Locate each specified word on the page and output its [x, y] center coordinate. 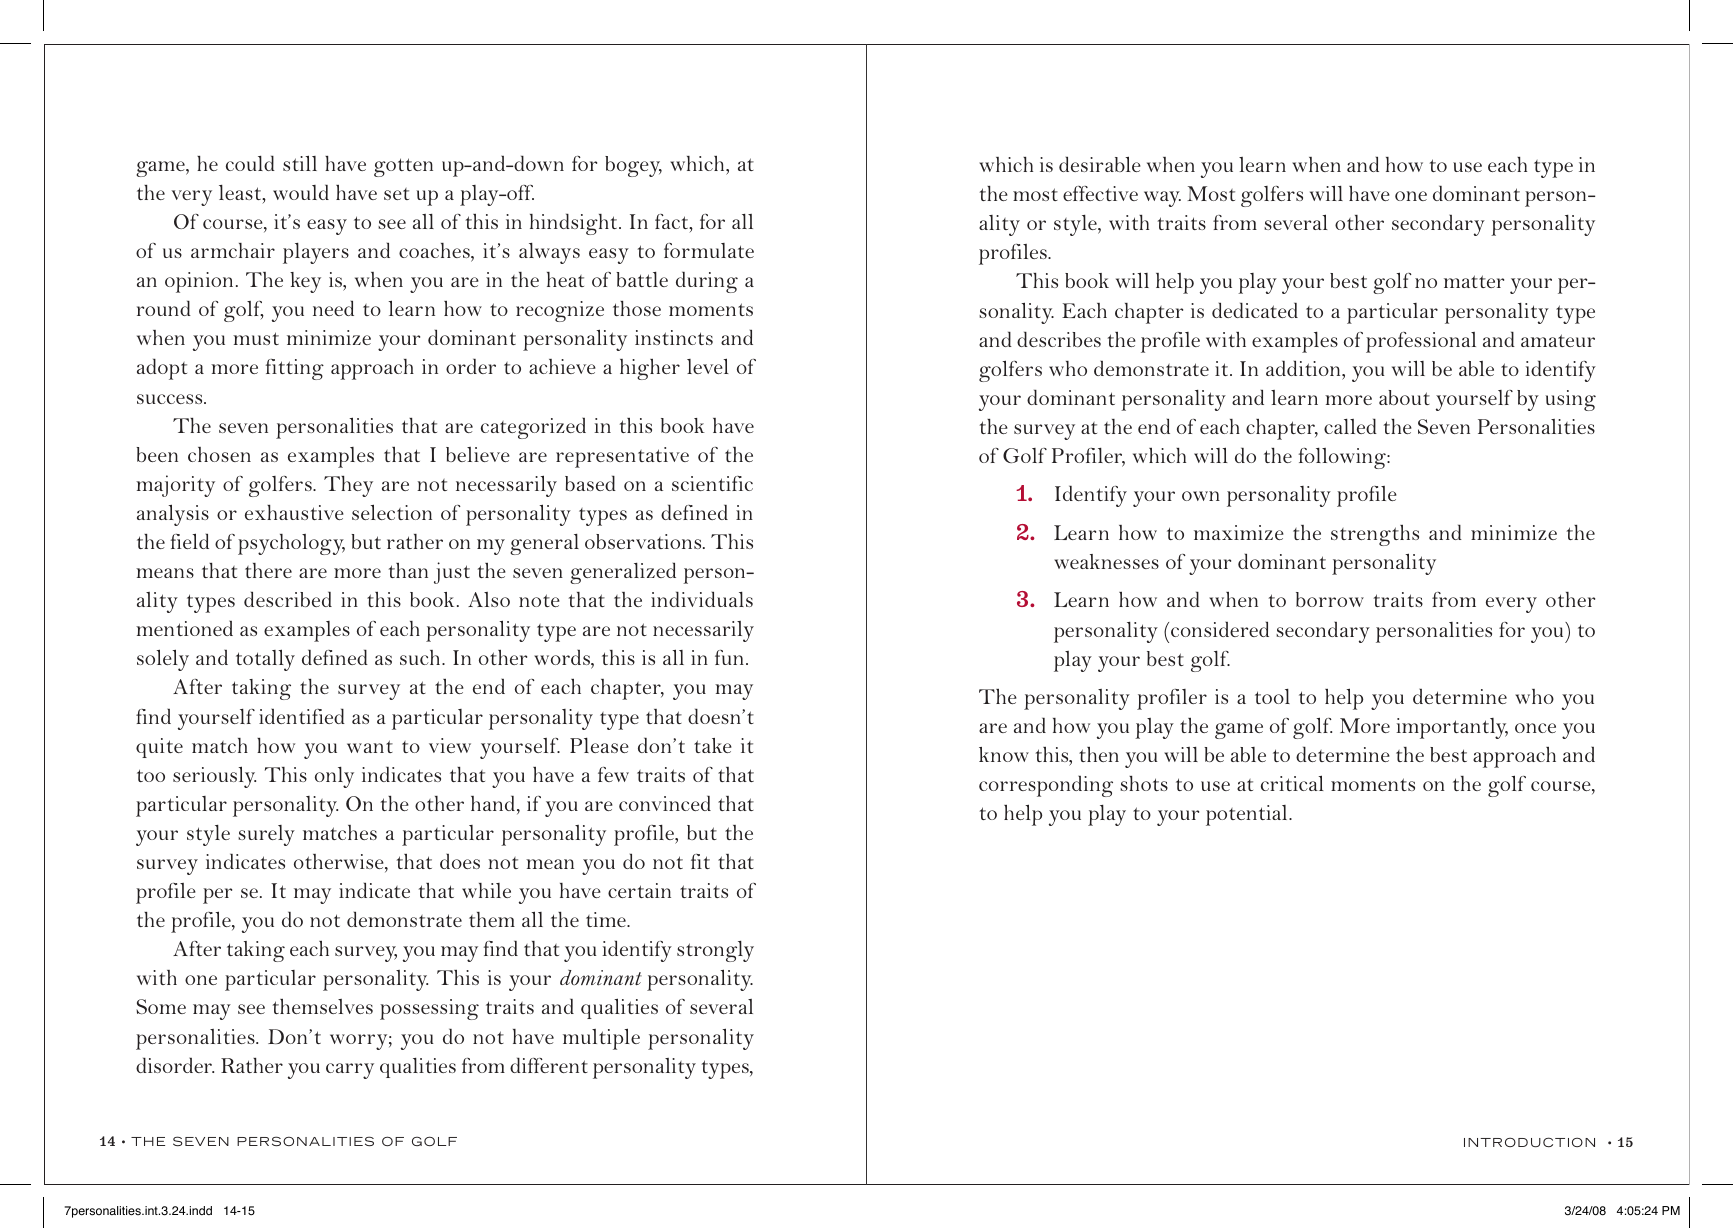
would [301, 192]
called [1350, 426]
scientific [712, 483]
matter [1474, 281]
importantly [1452, 728]
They [348, 486]
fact [673, 223]
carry [350, 1071]
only [334, 777]
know [1004, 754]
